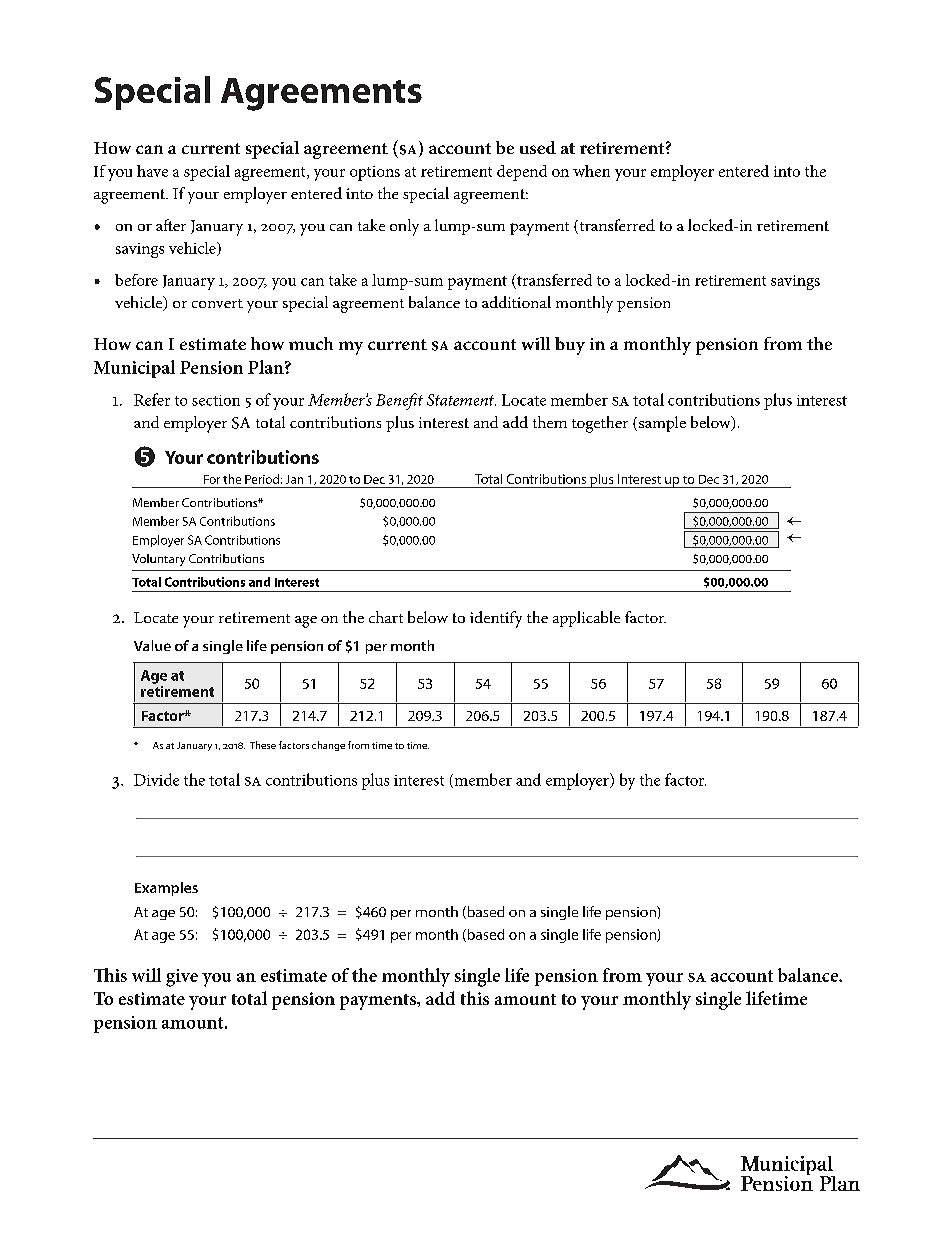 This image has width=952, height=1233. I want to click on together, so click(600, 424).
